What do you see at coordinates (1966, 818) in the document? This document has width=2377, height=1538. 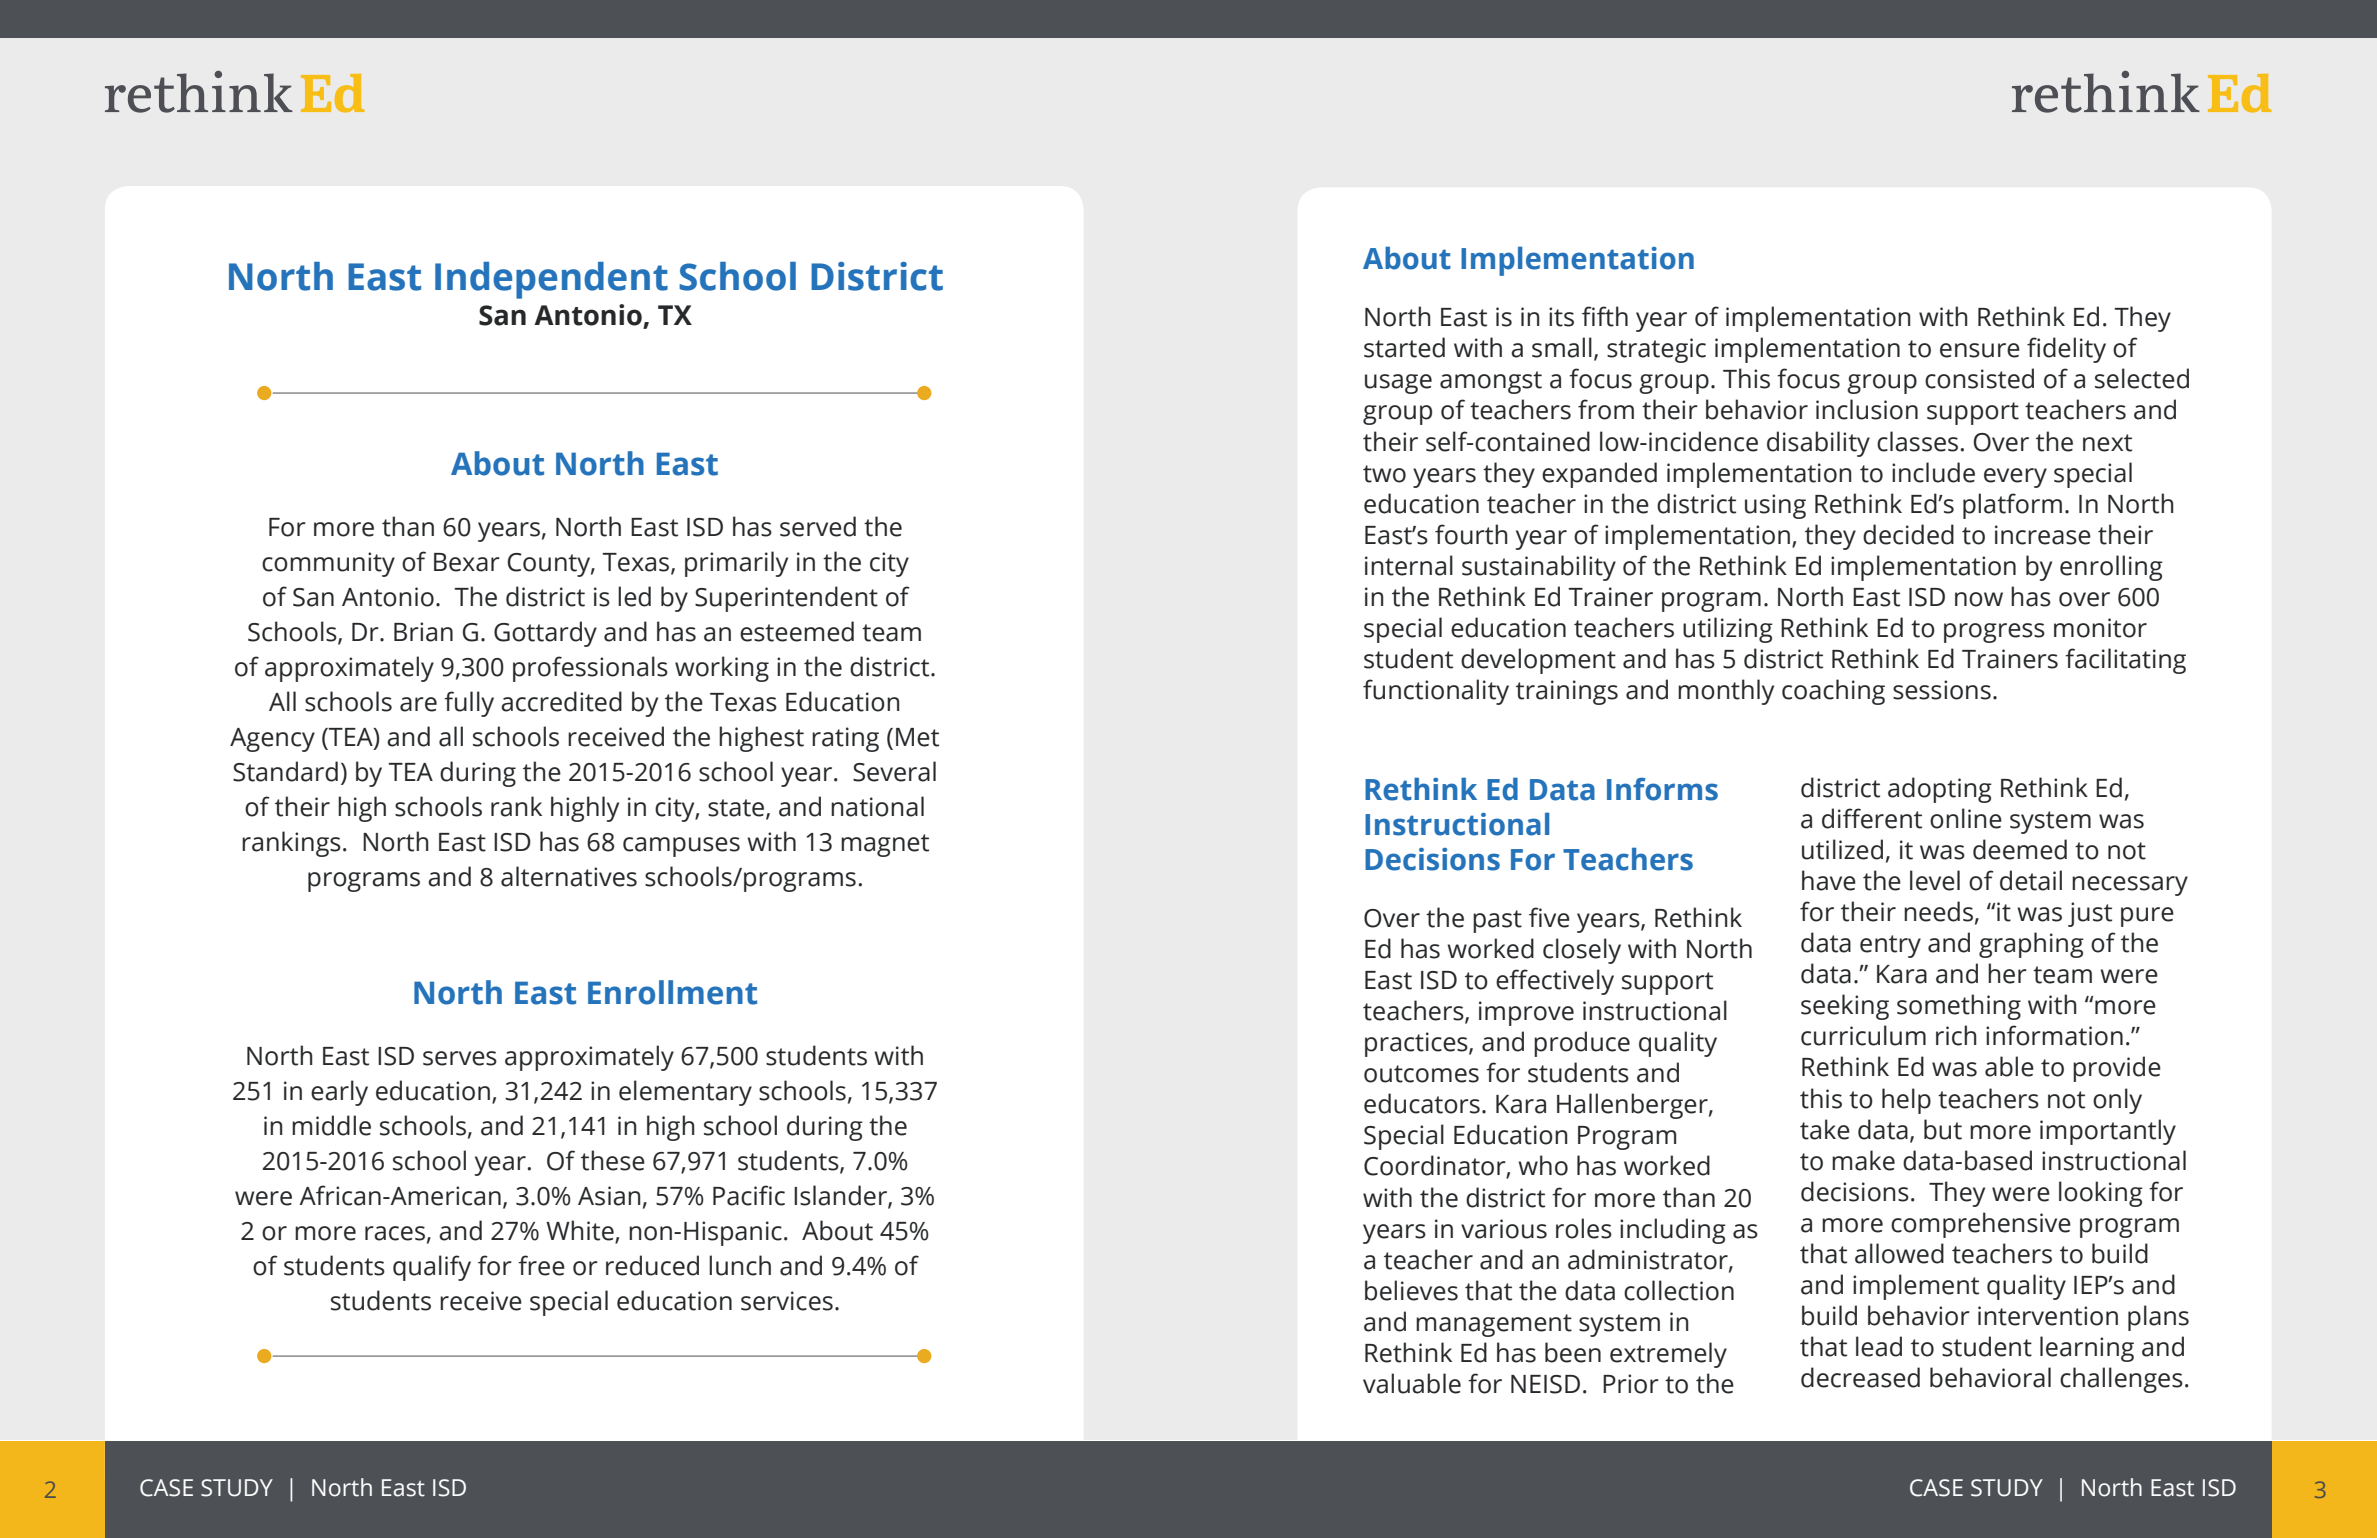 I see `online` at bounding box center [1966, 818].
